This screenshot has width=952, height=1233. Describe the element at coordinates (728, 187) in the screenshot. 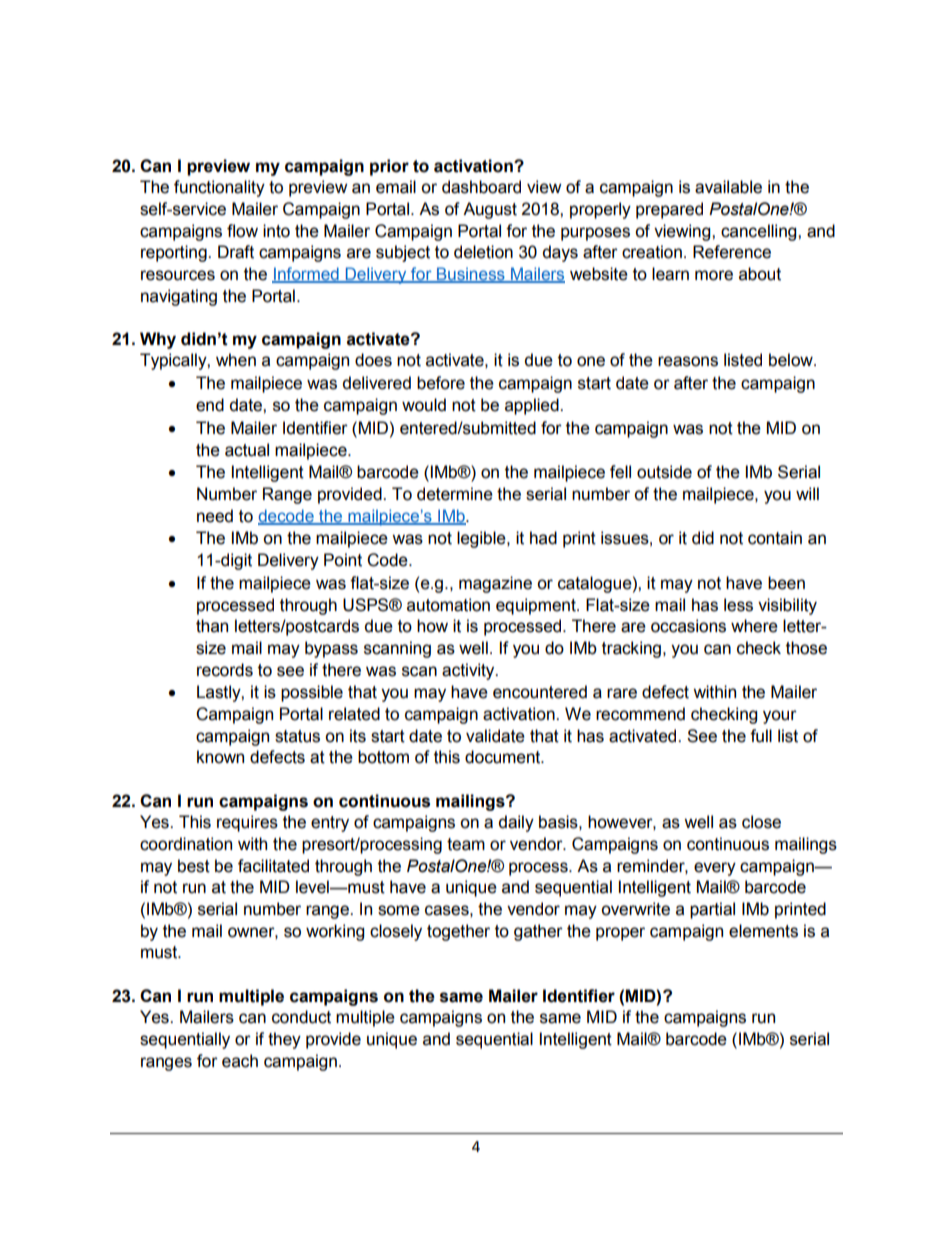

I see `available` at that location.
